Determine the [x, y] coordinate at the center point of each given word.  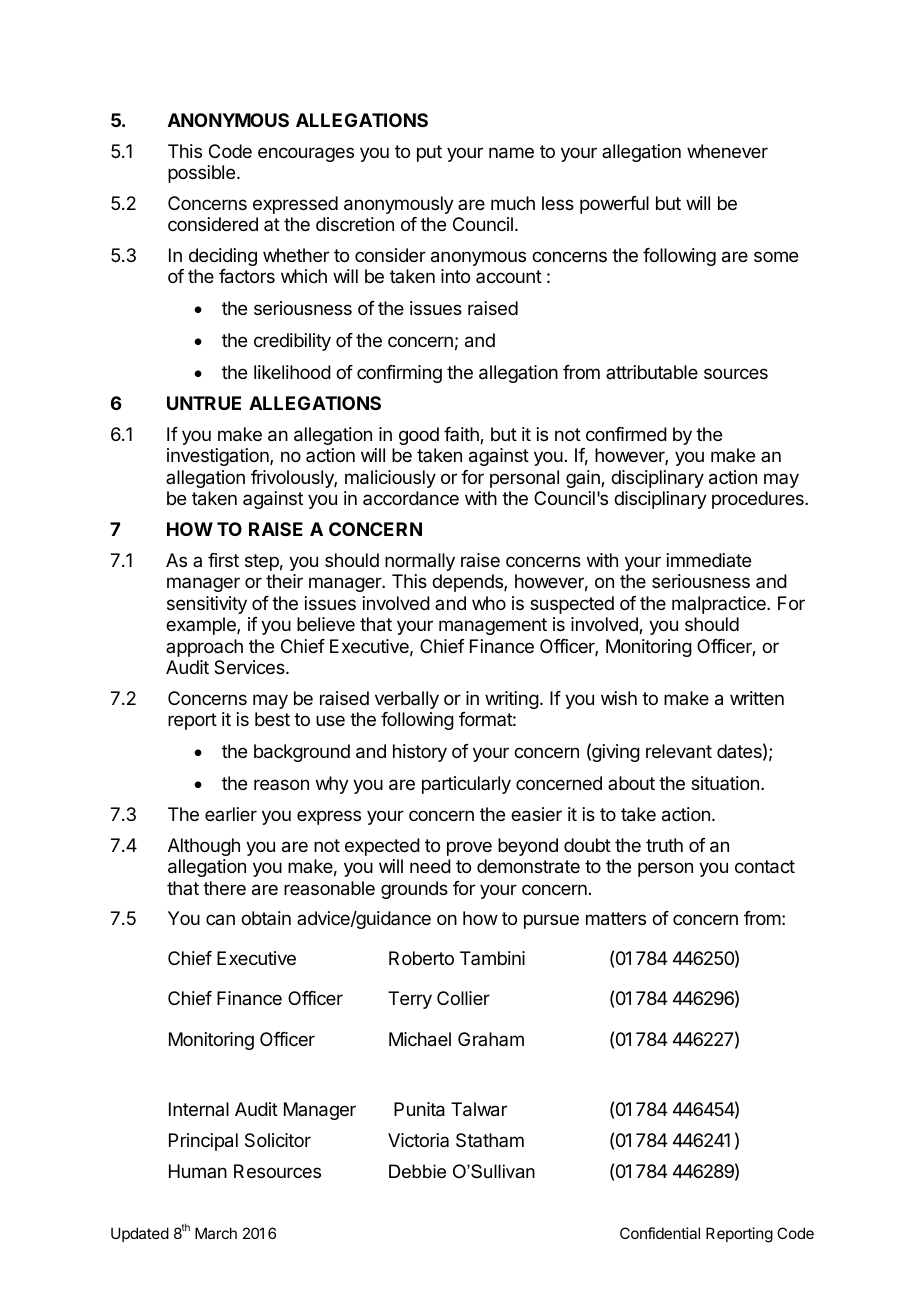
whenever [727, 151]
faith [462, 435]
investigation [219, 457]
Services [250, 667]
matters [616, 919]
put [429, 153]
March [216, 1233]
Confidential [660, 1233]
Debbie [417, 1171]
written [757, 698]
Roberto [421, 958]
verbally [407, 700]
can [220, 919]
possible [201, 174]
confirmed [626, 434]
